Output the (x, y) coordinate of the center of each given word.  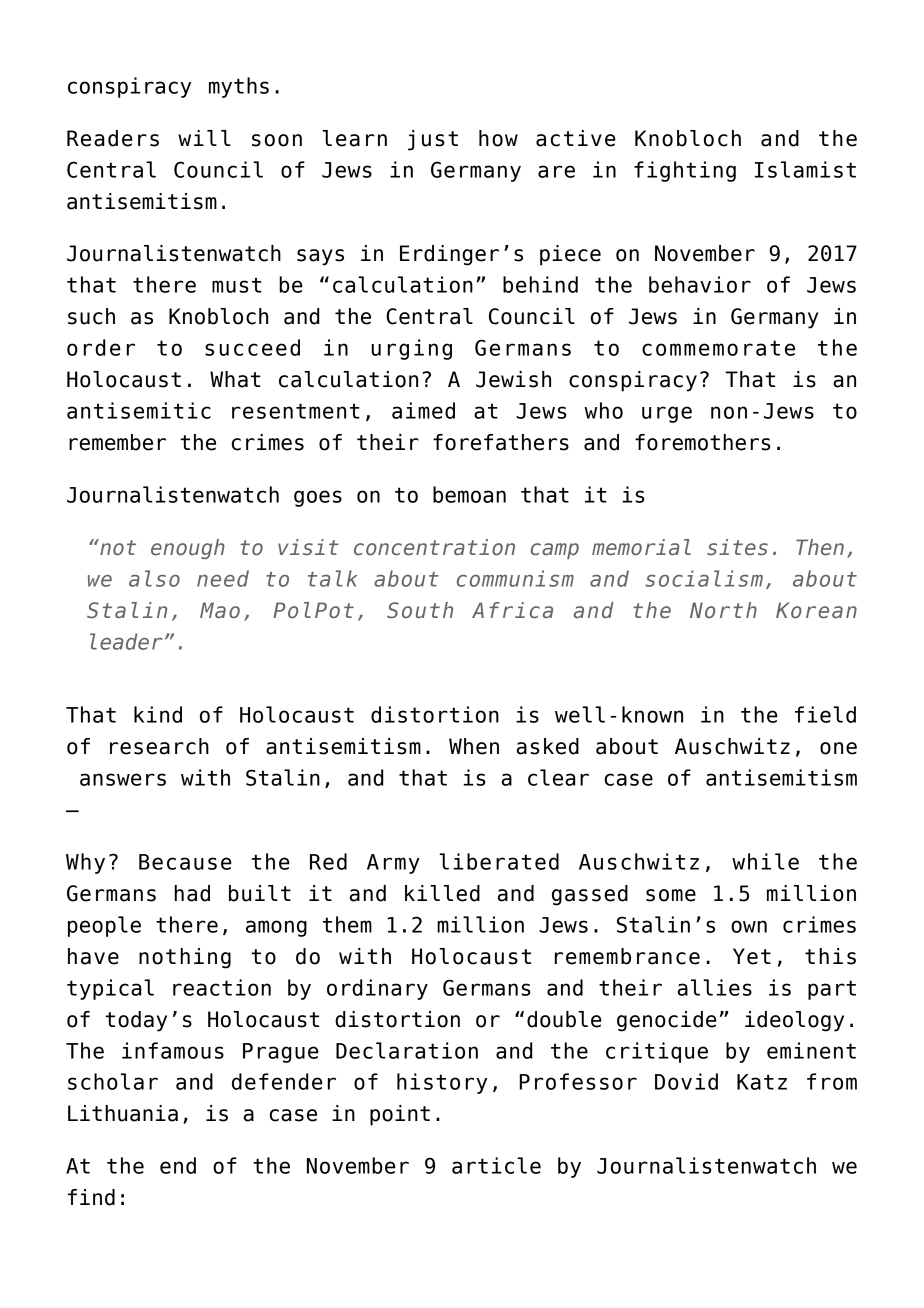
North (723, 610)
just (433, 140)
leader (126, 641)
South (420, 610)
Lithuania (123, 1113)
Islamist (805, 169)
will (204, 138)
